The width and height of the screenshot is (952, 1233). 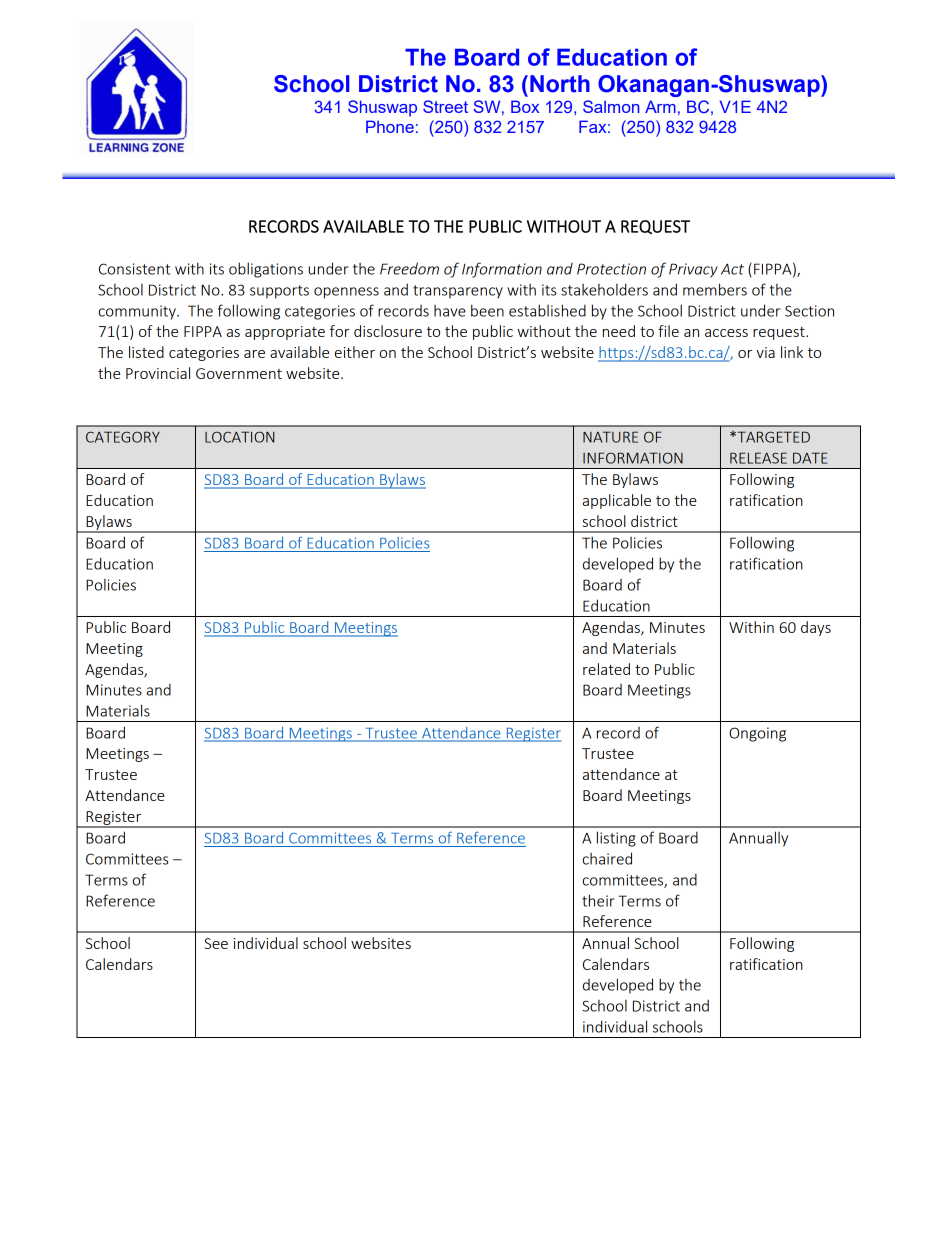 I want to click on Arm, so click(x=660, y=106).
